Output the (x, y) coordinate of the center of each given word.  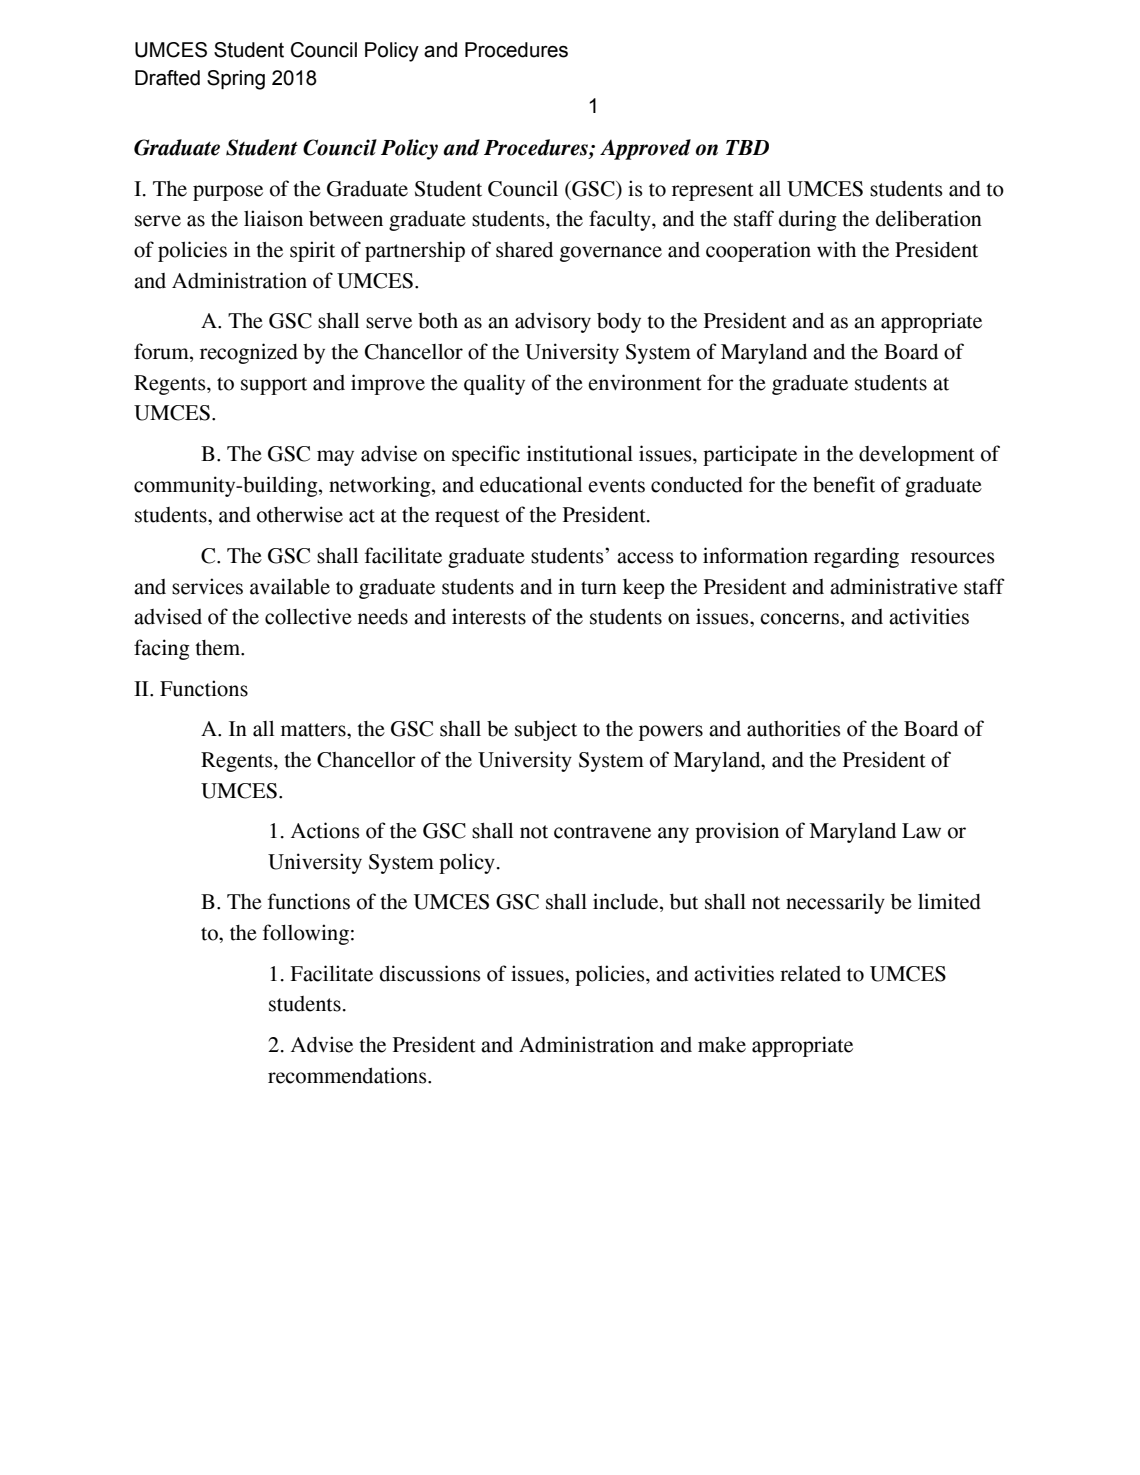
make (722, 1045)
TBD (747, 147)
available (290, 586)
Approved (645, 149)
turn (599, 588)
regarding (856, 557)
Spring (236, 80)
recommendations (348, 1075)
